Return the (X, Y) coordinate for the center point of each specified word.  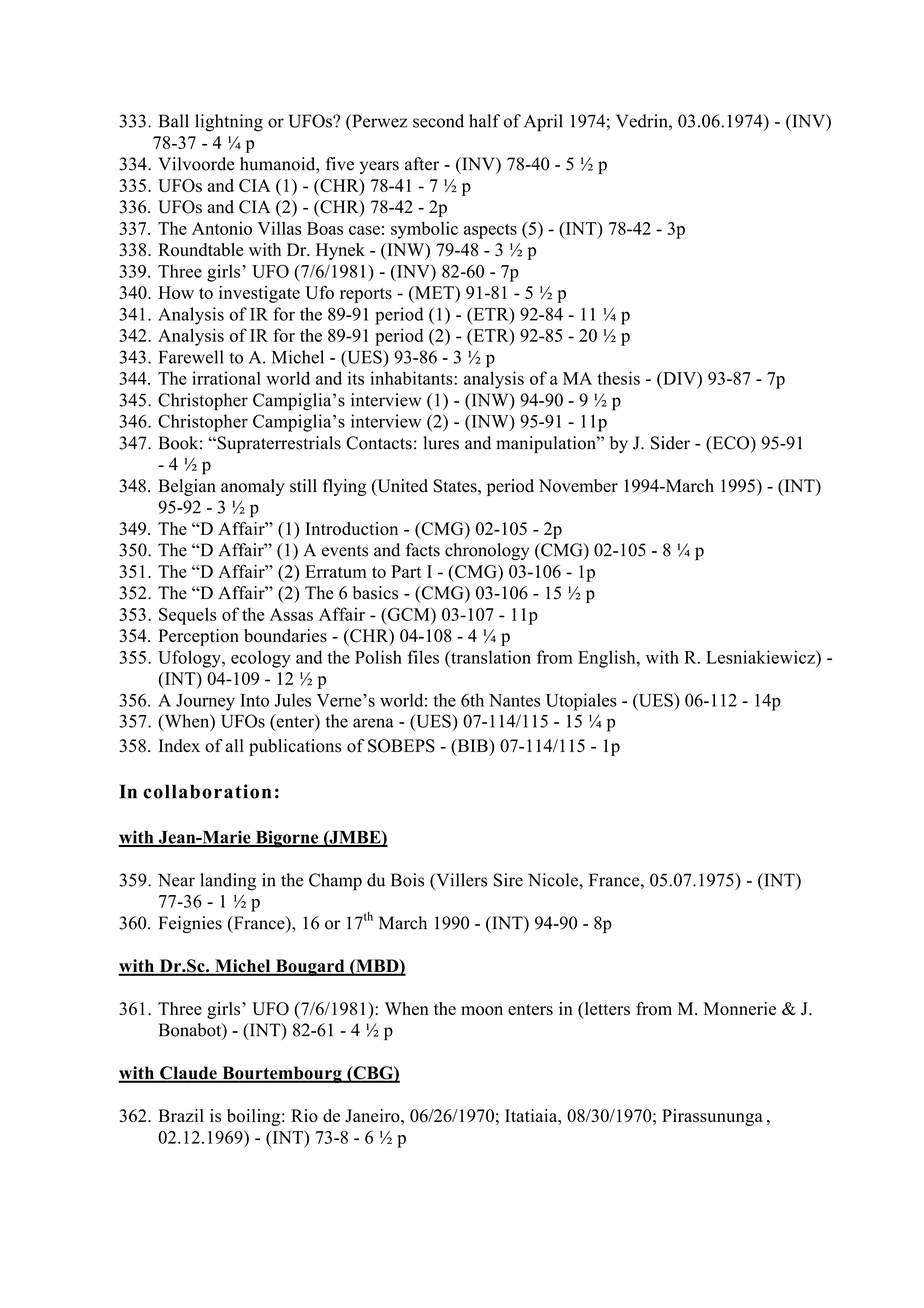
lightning (229, 123)
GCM (408, 614)
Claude (188, 1074)
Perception (198, 637)
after (422, 164)
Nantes (514, 700)
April (543, 123)
